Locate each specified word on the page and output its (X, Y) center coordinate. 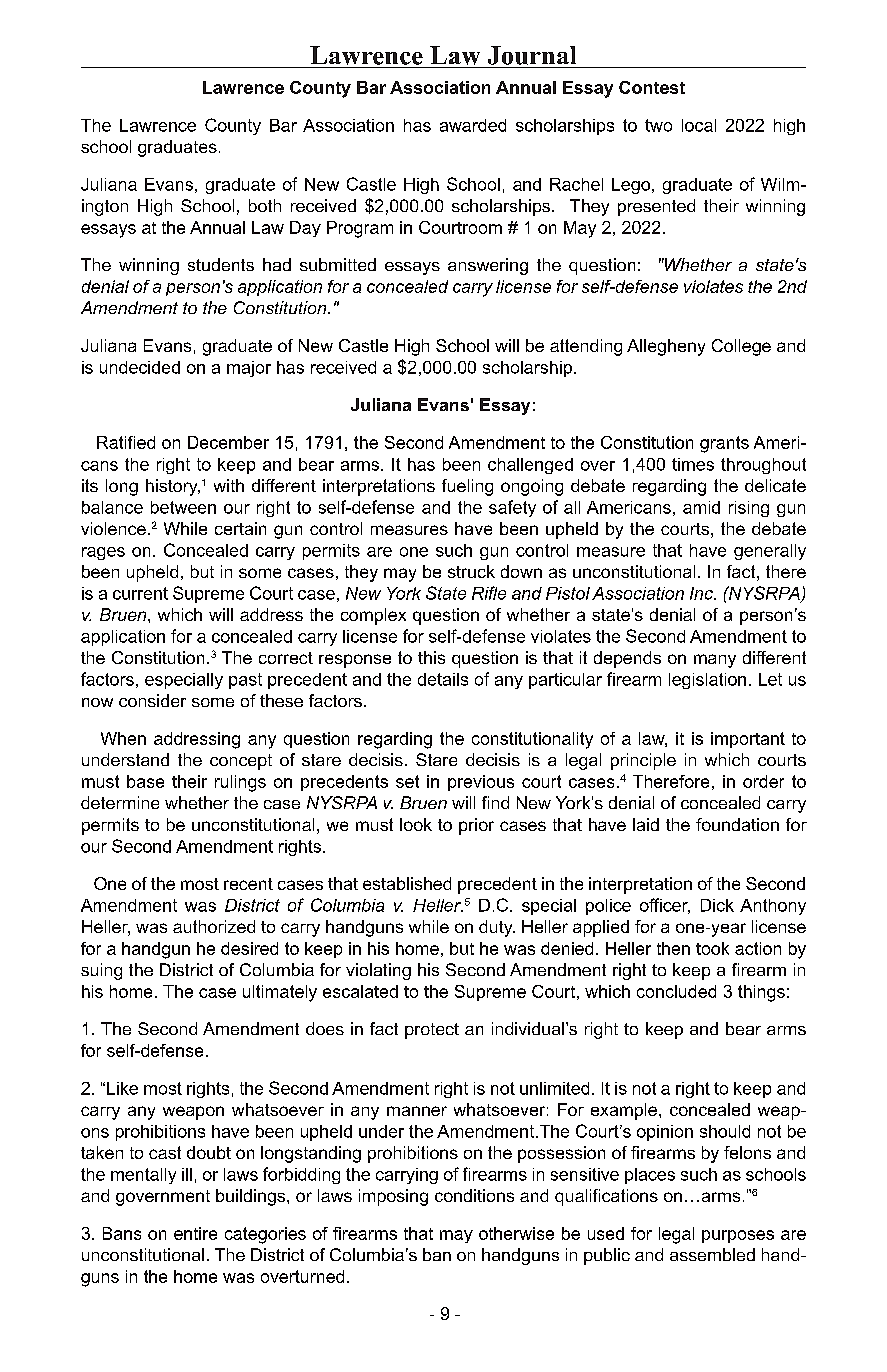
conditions (474, 1195)
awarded (473, 125)
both (265, 205)
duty (497, 928)
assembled (712, 1254)
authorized (214, 926)
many (715, 661)
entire (195, 1233)
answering (488, 266)
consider (152, 700)
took (712, 948)
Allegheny (666, 347)
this (431, 657)
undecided (140, 367)
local (699, 125)
